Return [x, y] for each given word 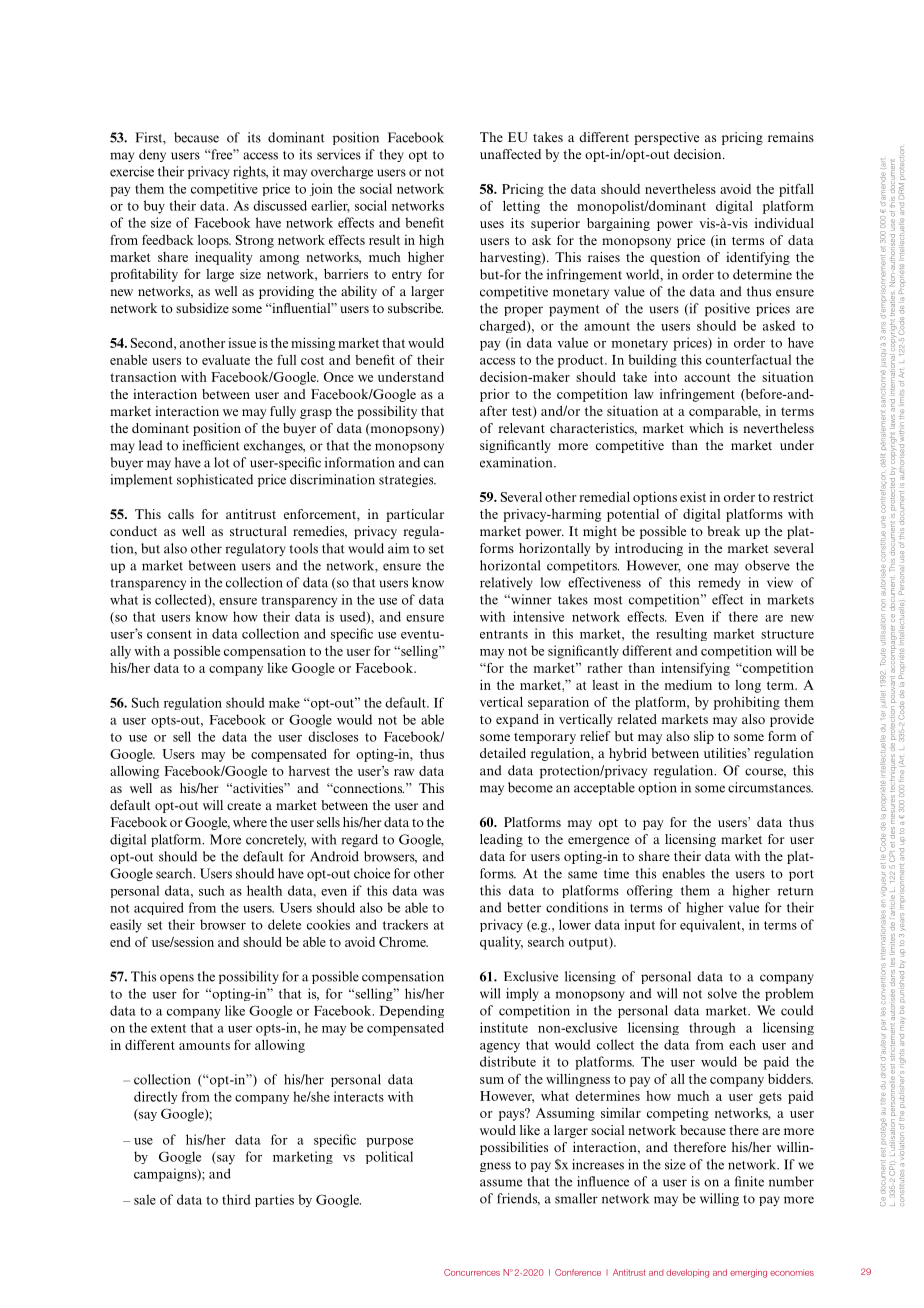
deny [152, 155]
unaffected [510, 154]
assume [501, 1183]
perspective [666, 138]
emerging [748, 1273]
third [236, 1199]
